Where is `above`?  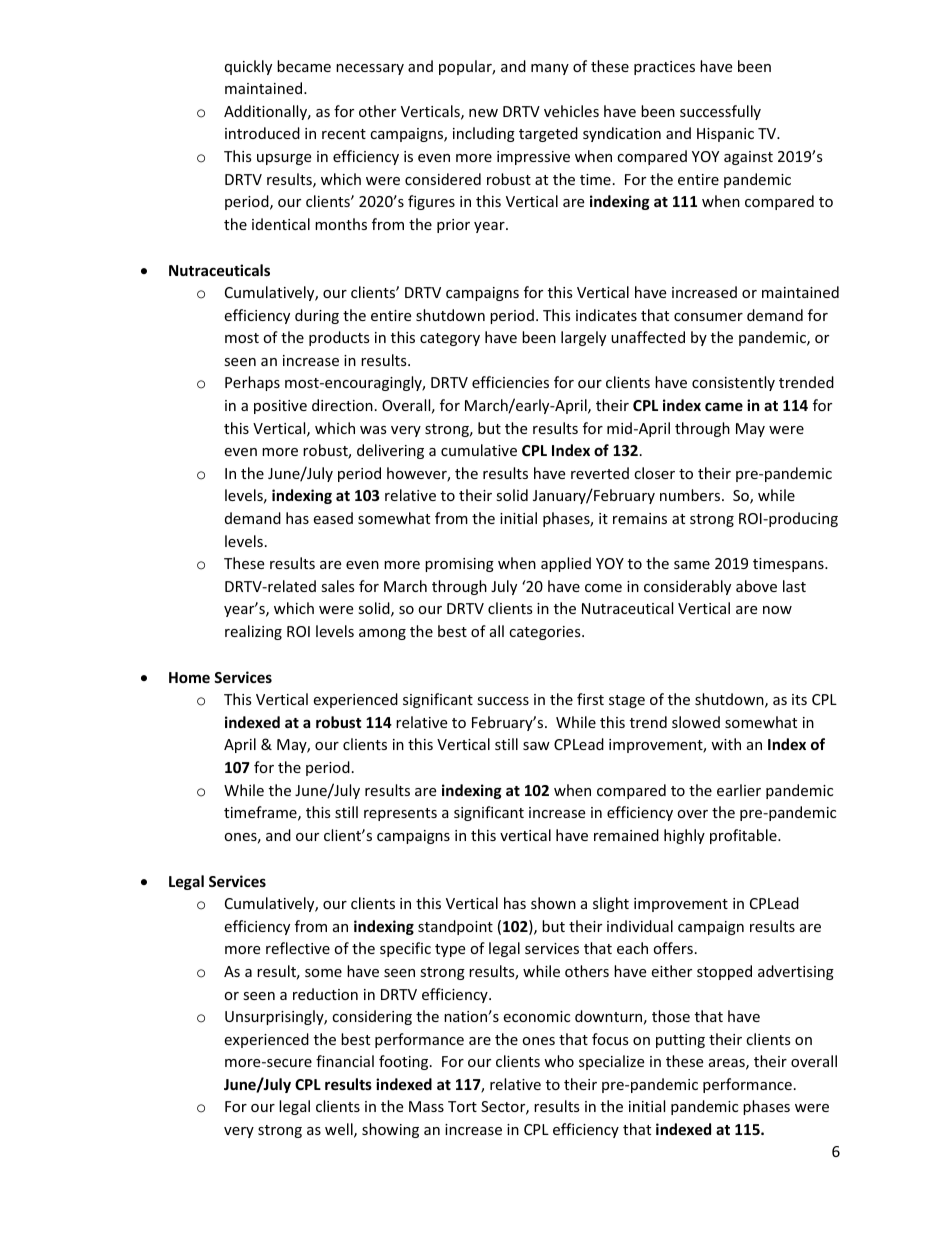 above is located at coordinates (756, 586).
